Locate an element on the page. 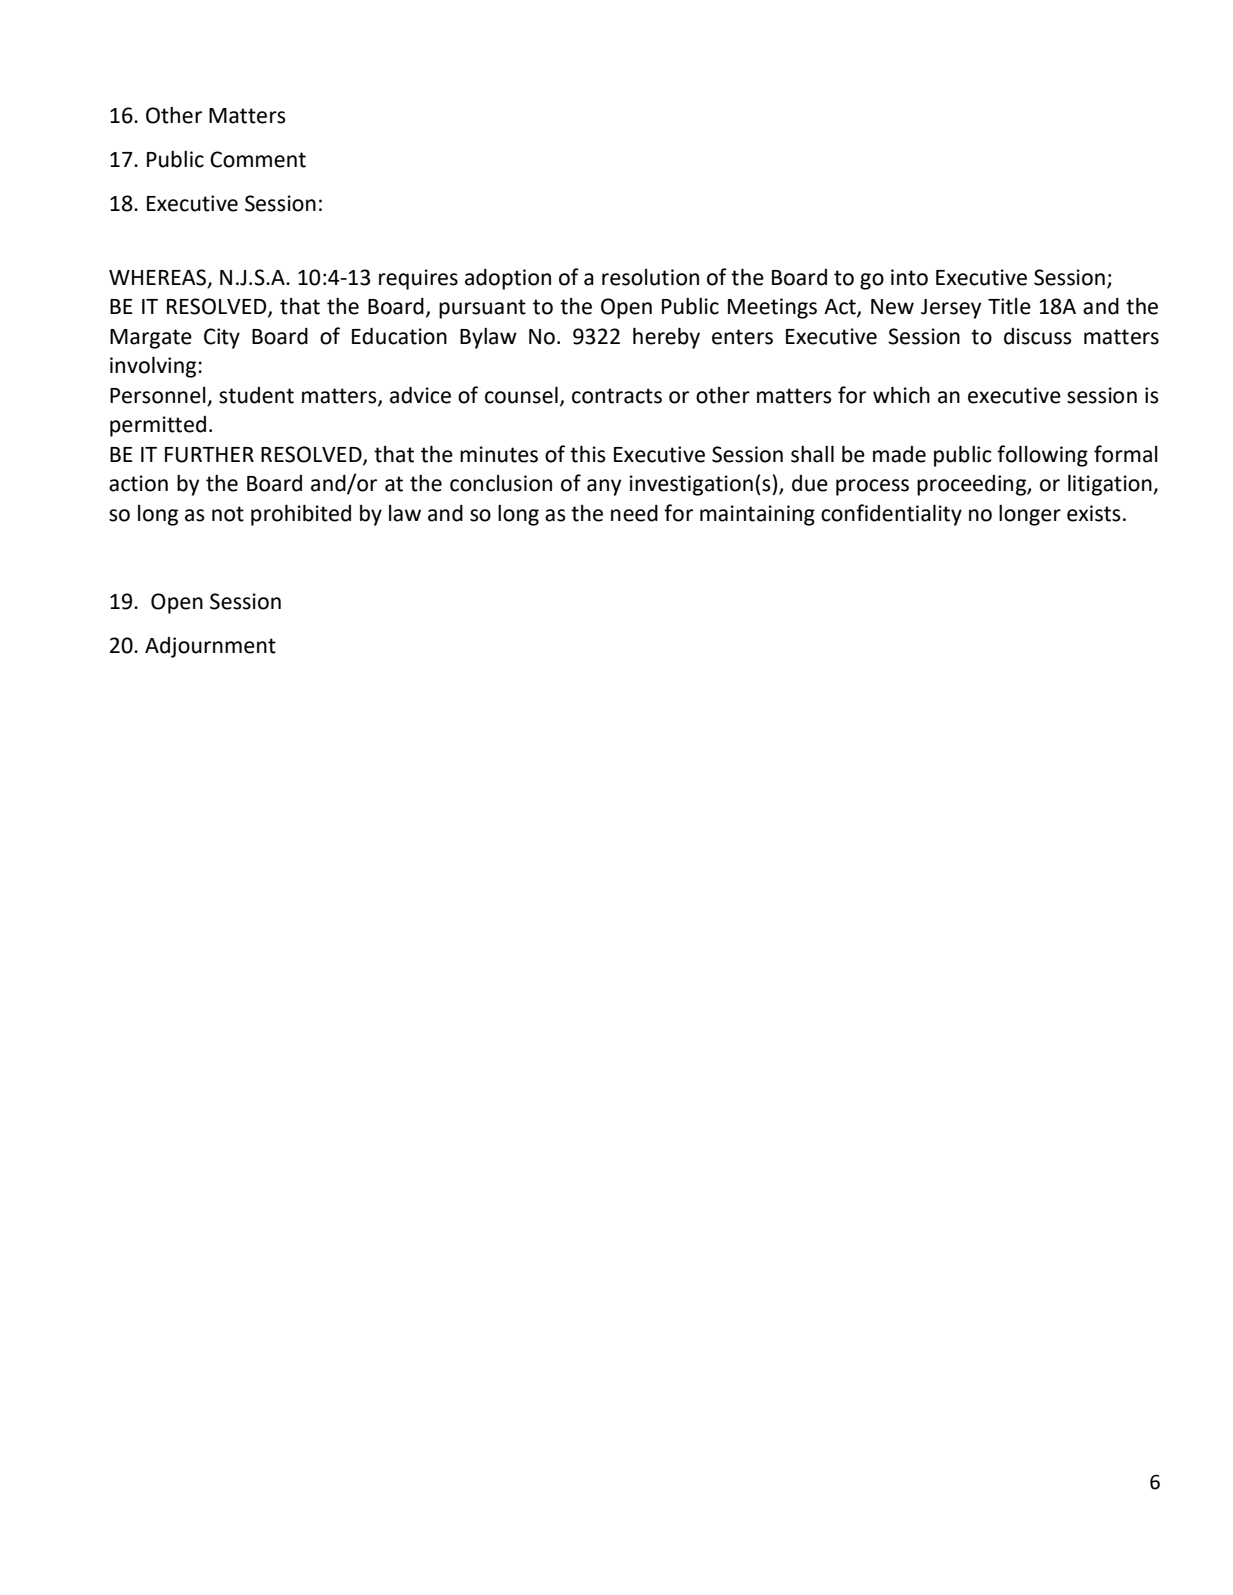  resolution is located at coordinates (650, 277).
